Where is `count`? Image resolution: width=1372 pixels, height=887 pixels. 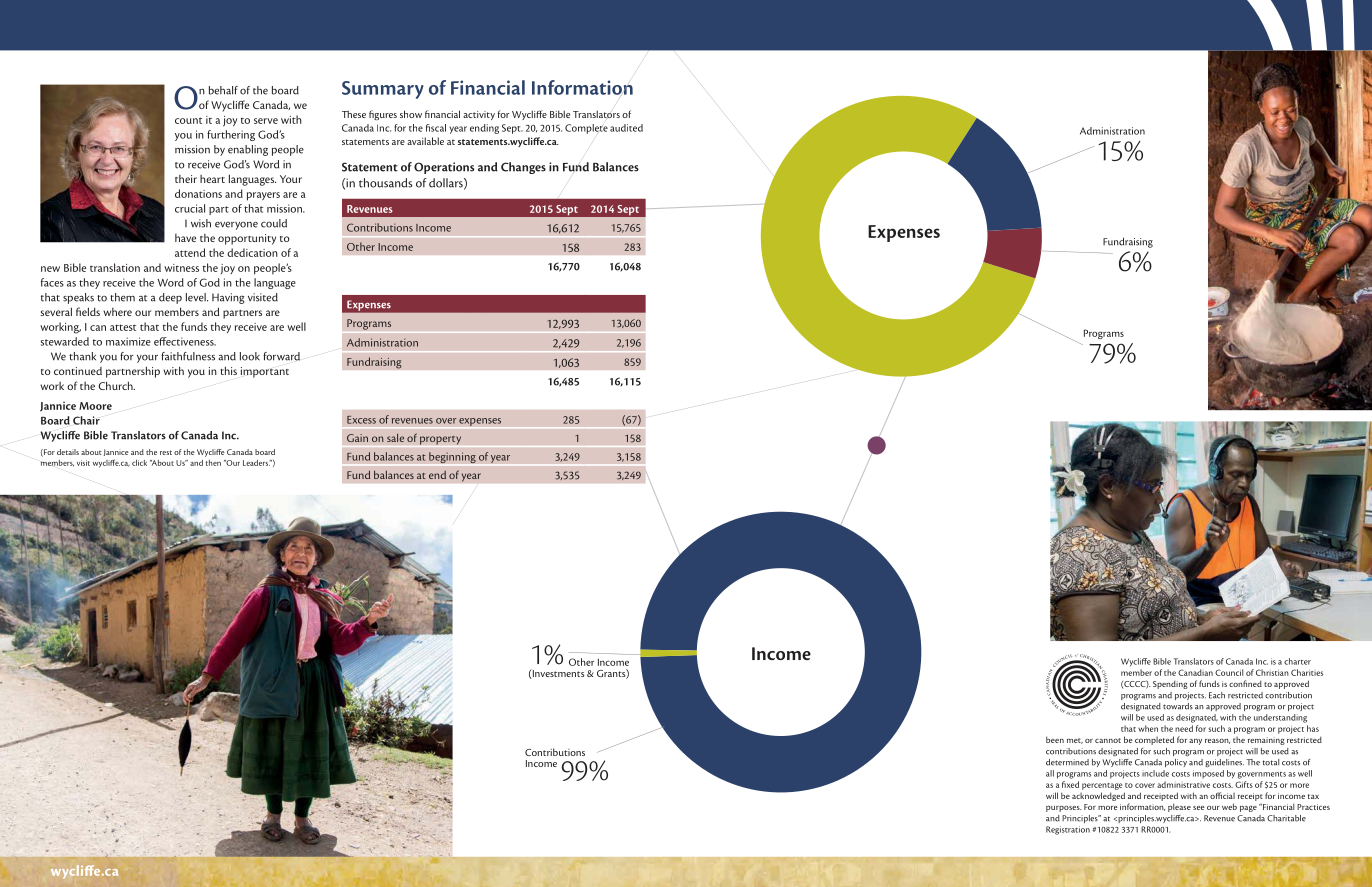
count is located at coordinates (188, 120).
